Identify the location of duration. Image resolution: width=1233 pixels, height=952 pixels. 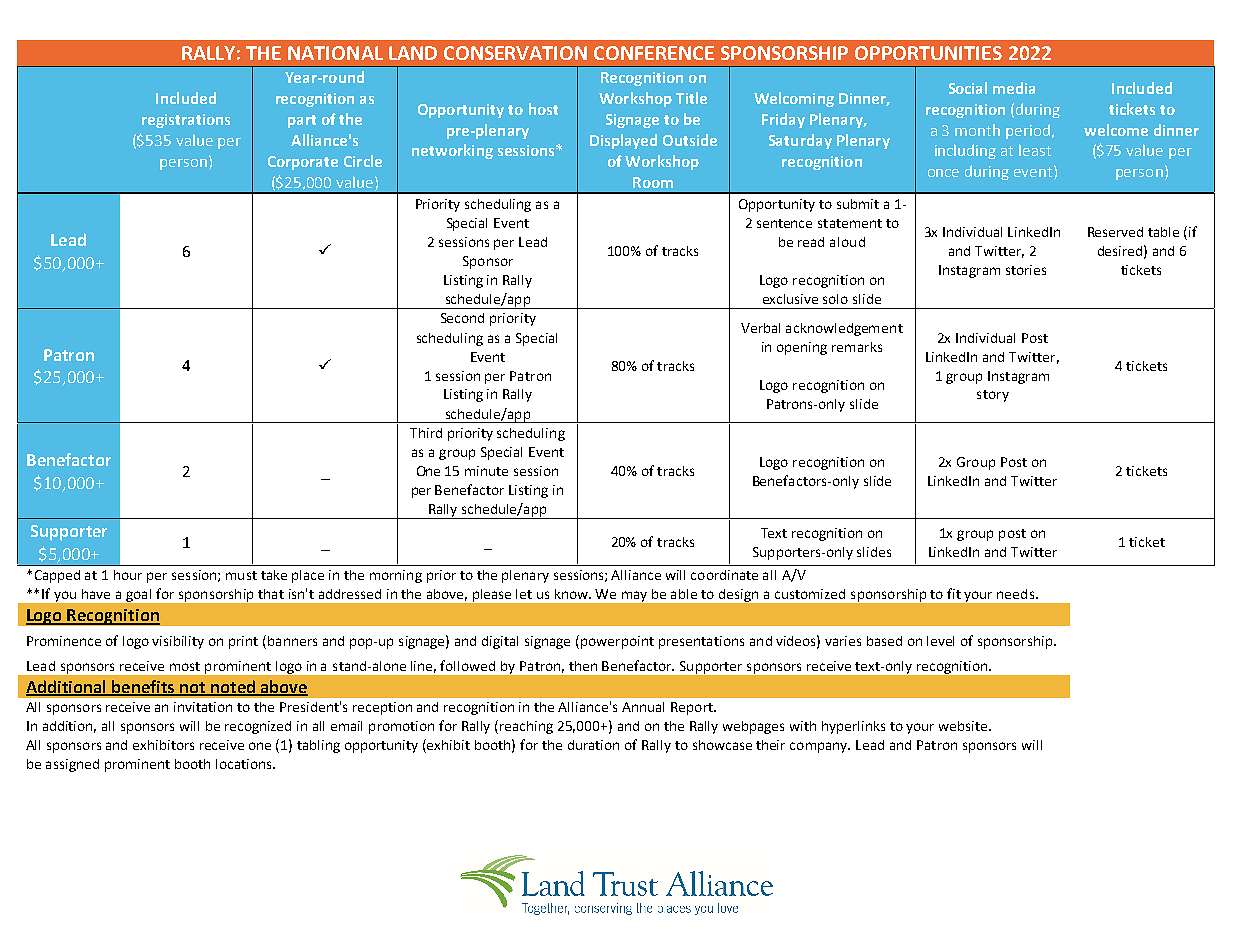
(593, 745).
